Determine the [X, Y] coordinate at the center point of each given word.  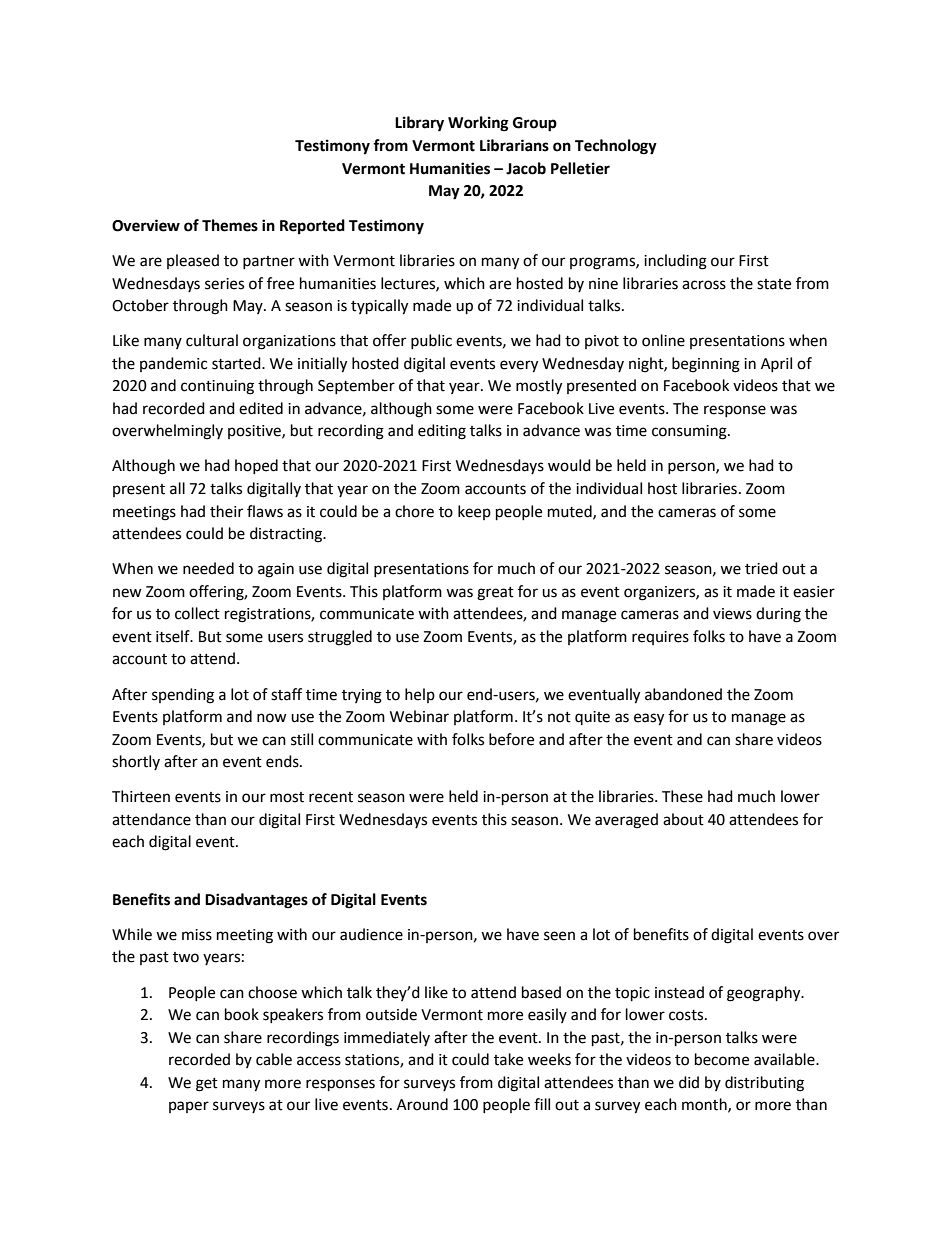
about [683, 819]
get [207, 1085]
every [519, 366]
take [508, 1059]
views [732, 614]
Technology [616, 147]
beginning [706, 365]
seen [559, 936]
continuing [217, 387]
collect [197, 613]
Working [478, 124]
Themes [230, 225]
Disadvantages [256, 901]
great [495, 594]
